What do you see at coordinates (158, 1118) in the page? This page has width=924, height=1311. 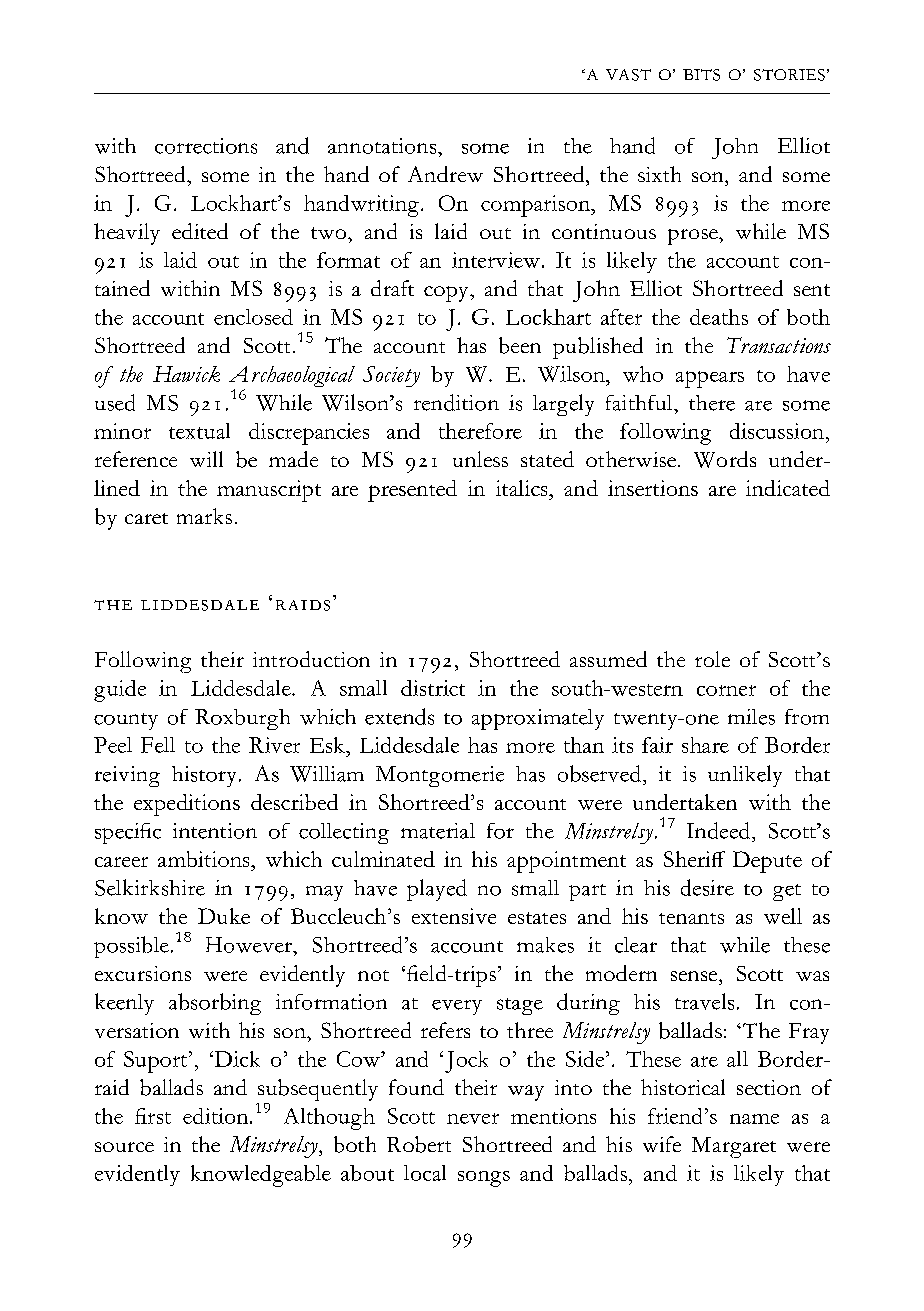 I see `rst` at bounding box center [158, 1118].
